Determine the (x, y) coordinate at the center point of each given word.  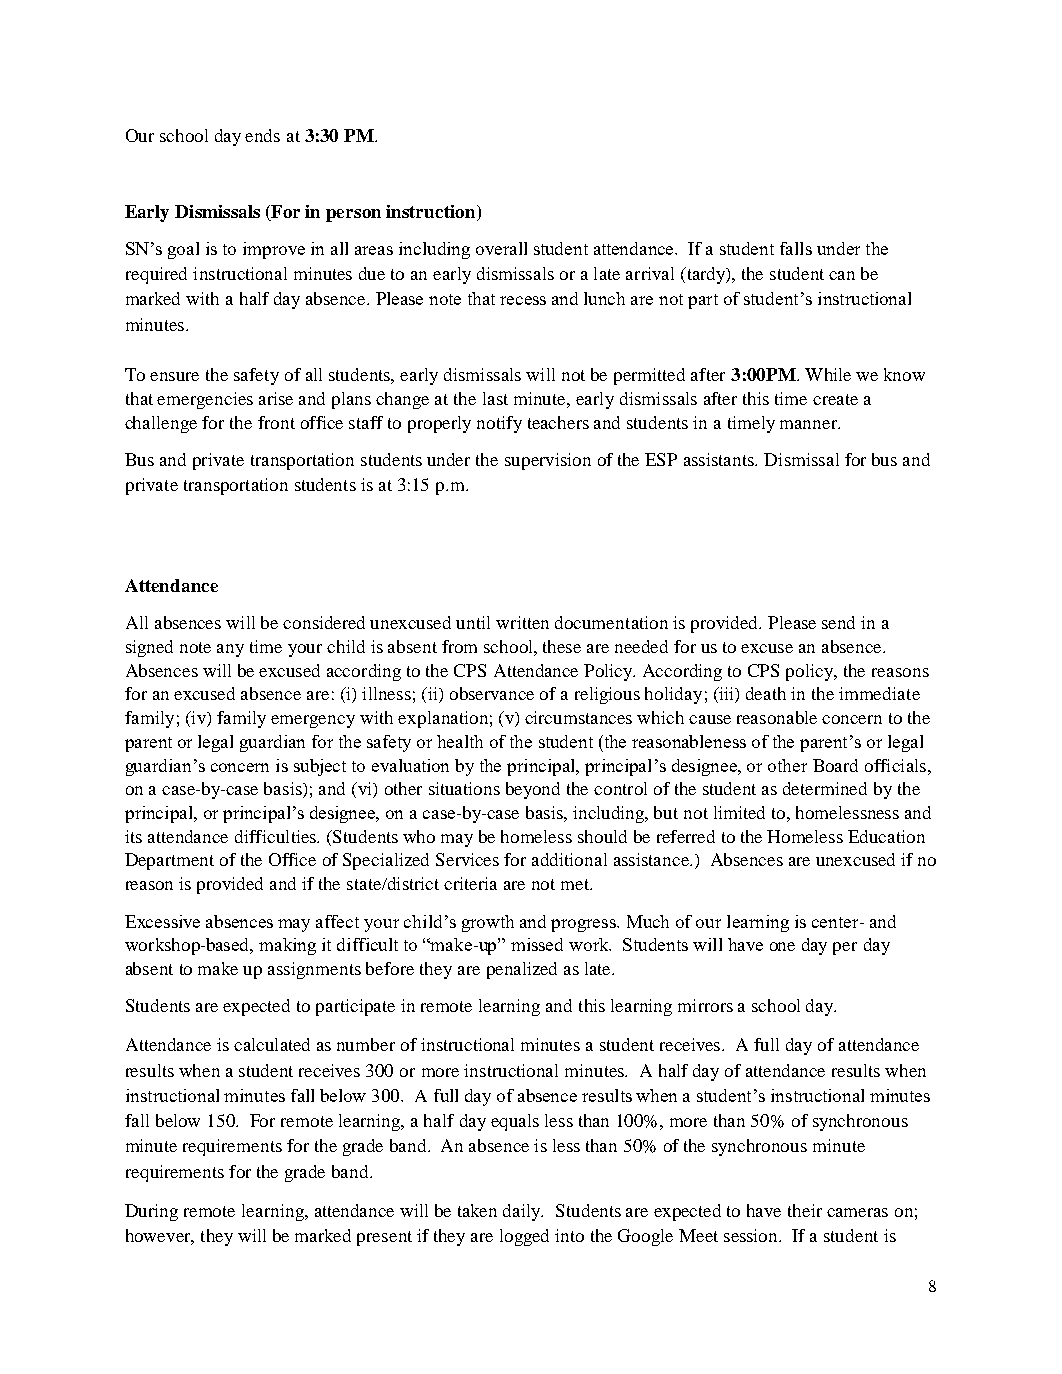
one (782, 946)
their (805, 1210)
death (766, 693)
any (230, 650)
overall (501, 248)
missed (537, 944)
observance (492, 693)
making (287, 946)
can (842, 275)
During (151, 1212)
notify (499, 424)
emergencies (205, 400)
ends (262, 135)
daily (523, 1212)
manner (810, 424)
